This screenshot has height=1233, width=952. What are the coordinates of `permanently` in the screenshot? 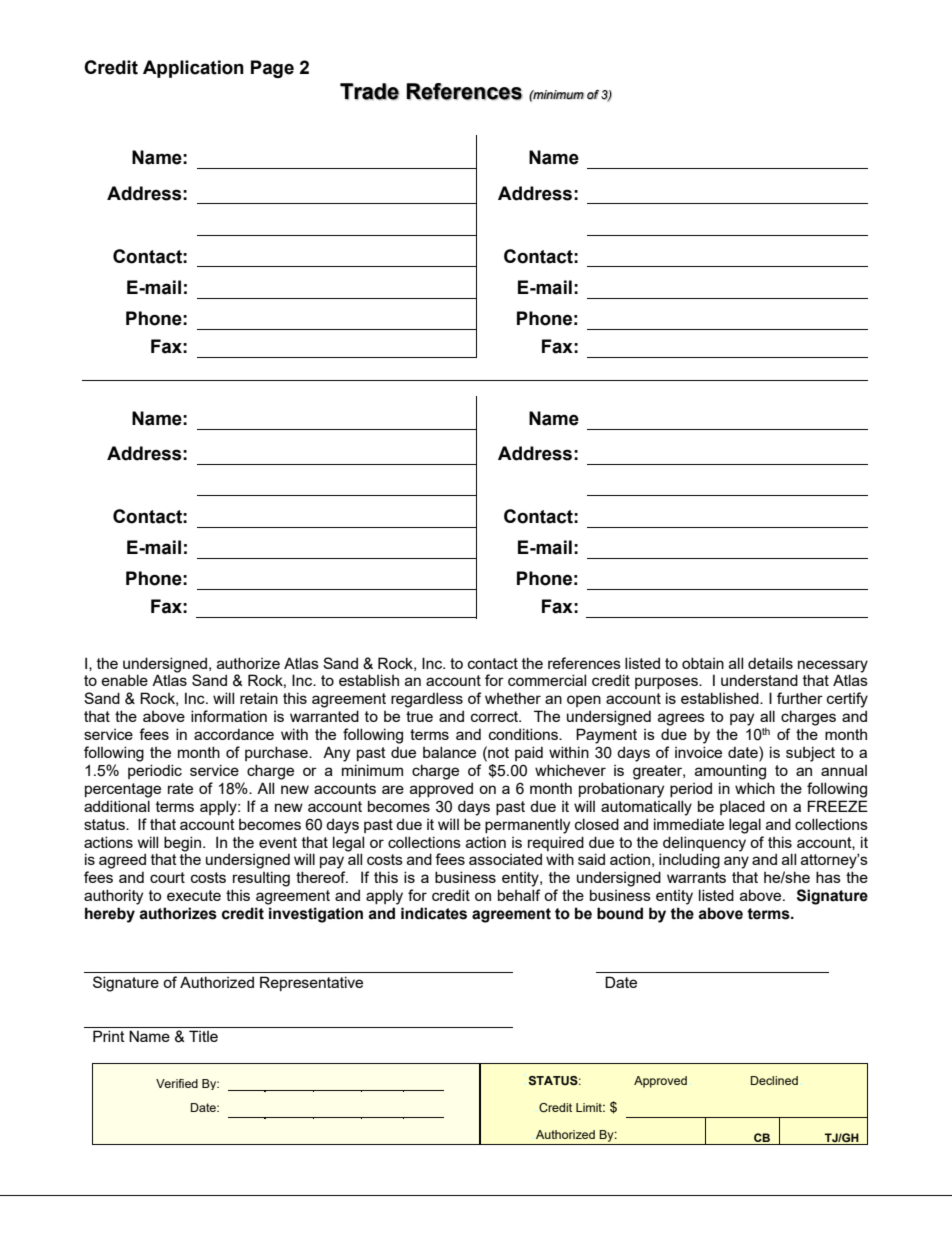 It's located at (527, 826).
